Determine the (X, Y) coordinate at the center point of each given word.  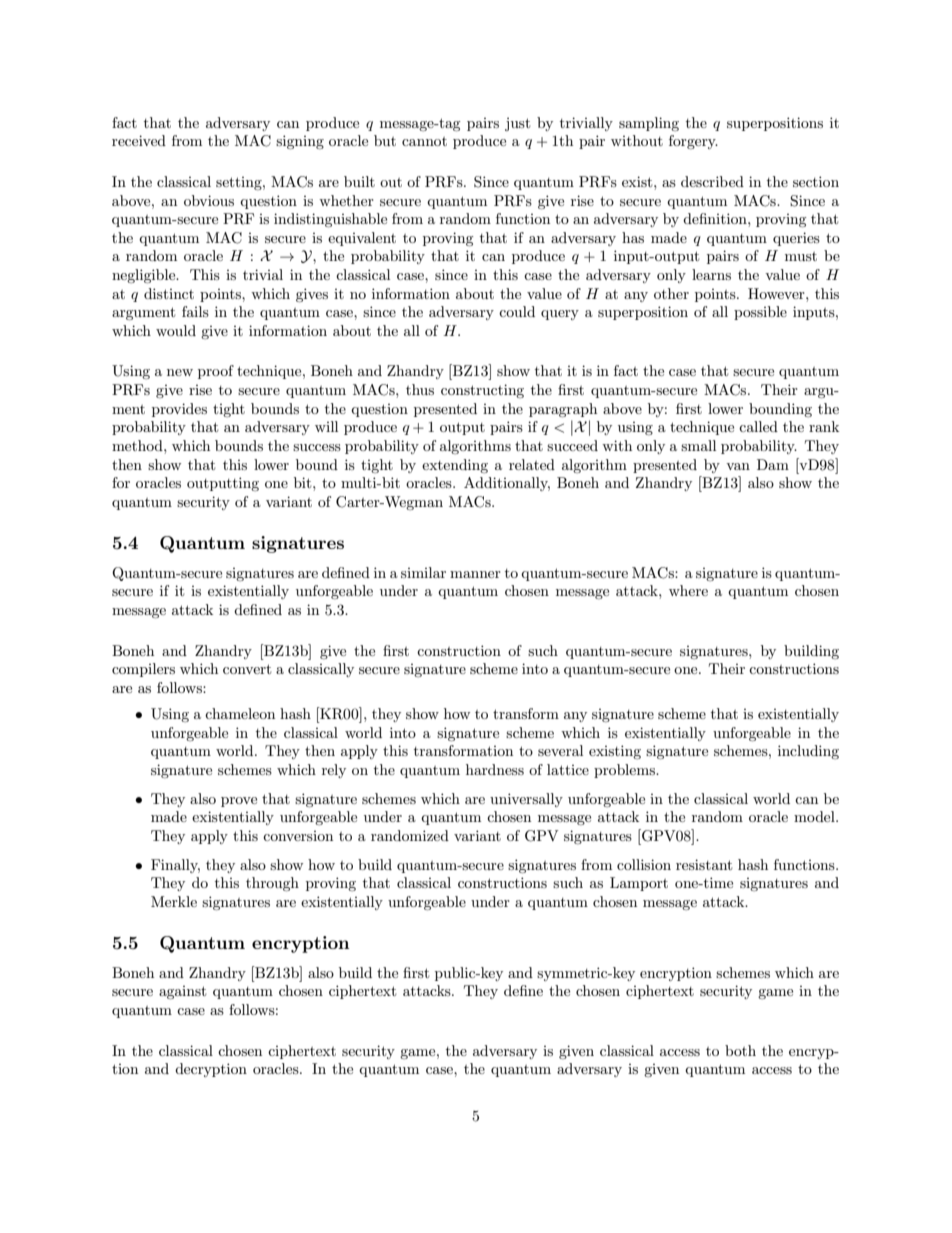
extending (455, 466)
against (182, 992)
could (517, 311)
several (560, 750)
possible (760, 313)
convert (247, 669)
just (517, 124)
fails (195, 311)
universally (526, 800)
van (738, 466)
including (808, 752)
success (317, 447)
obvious (209, 200)
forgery (693, 142)
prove (239, 802)
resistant (704, 864)
